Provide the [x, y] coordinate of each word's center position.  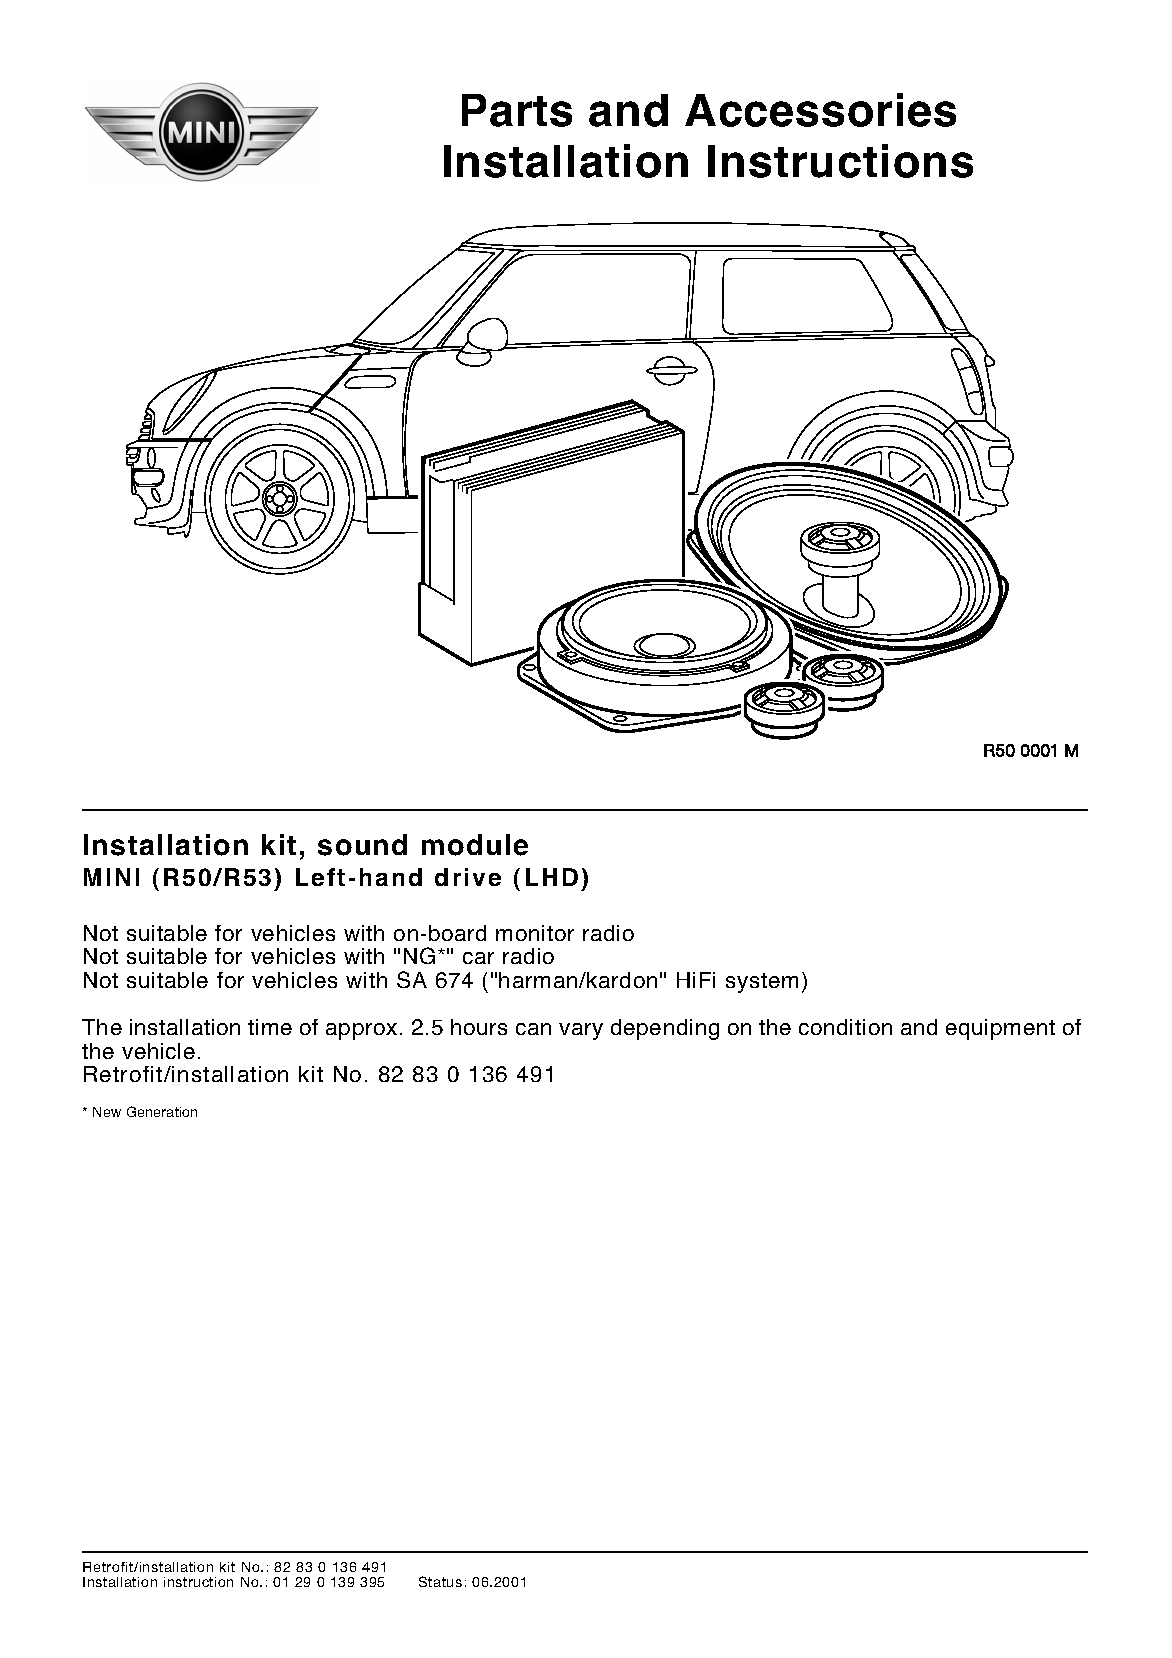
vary [581, 1031]
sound [362, 845]
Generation [162, 1111]
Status [440, 1581]
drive [468, 877]
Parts [517, 110]
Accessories [820, 110]
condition [845, 1027]
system [762, 983]
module [475, 845]
